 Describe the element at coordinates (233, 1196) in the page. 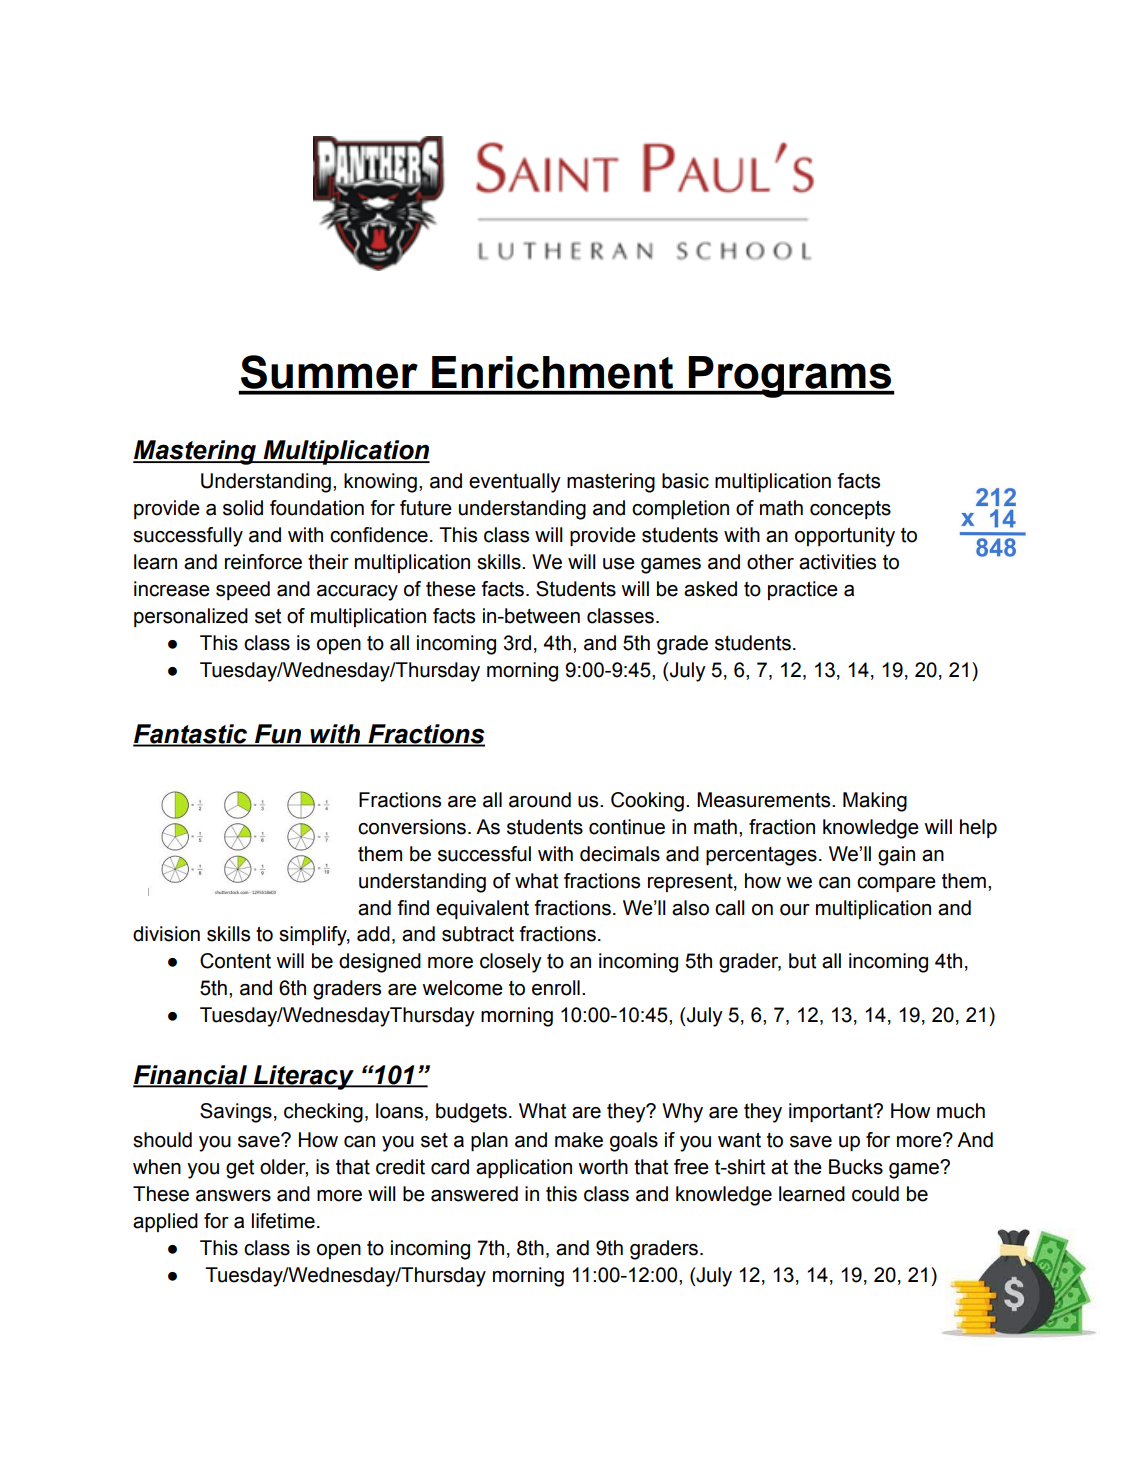

I see `answers` at that location.
